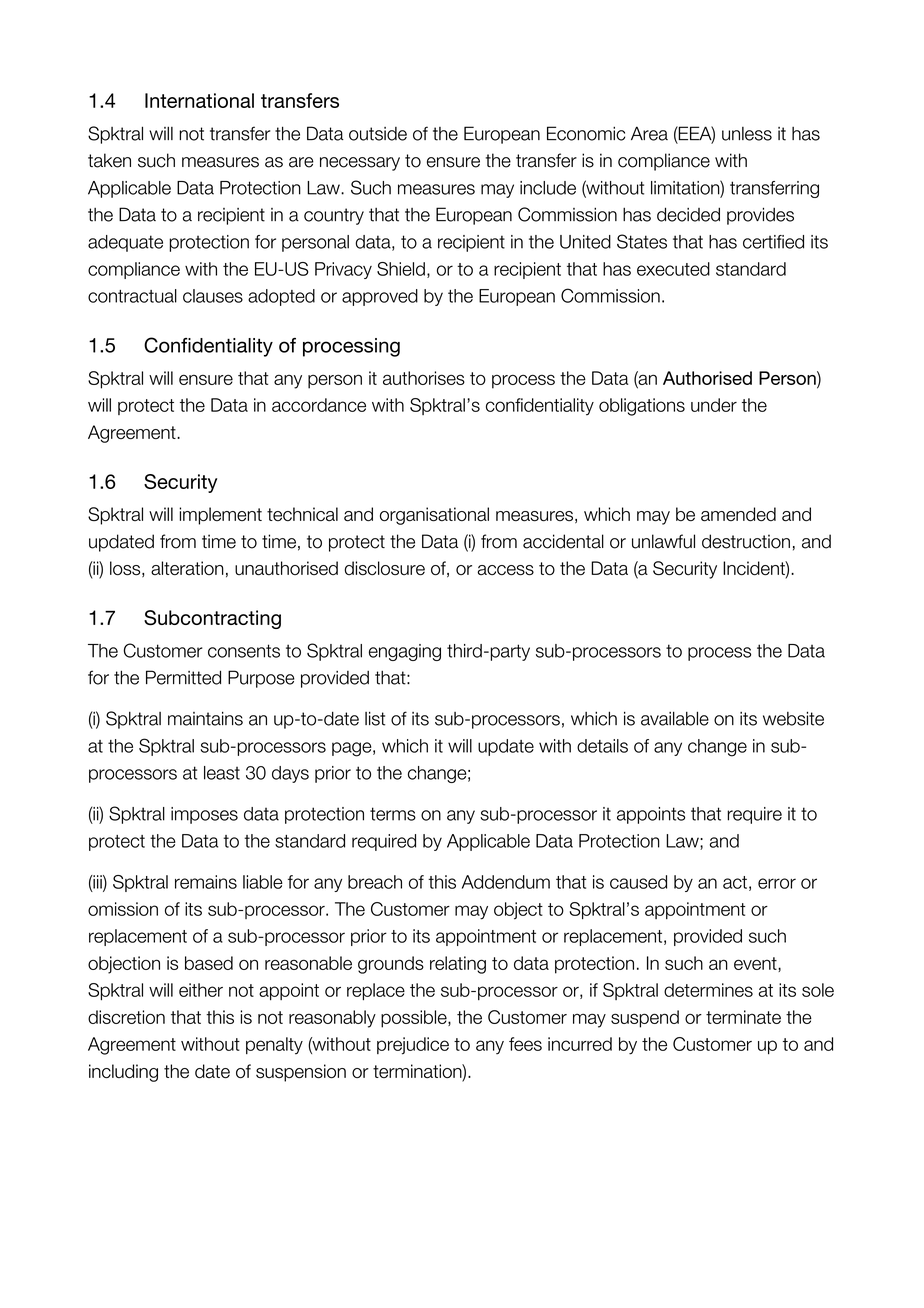  What do you see at coordinates (378, 134) in the page?
I see `outside` at bounding box center [378, 134].
